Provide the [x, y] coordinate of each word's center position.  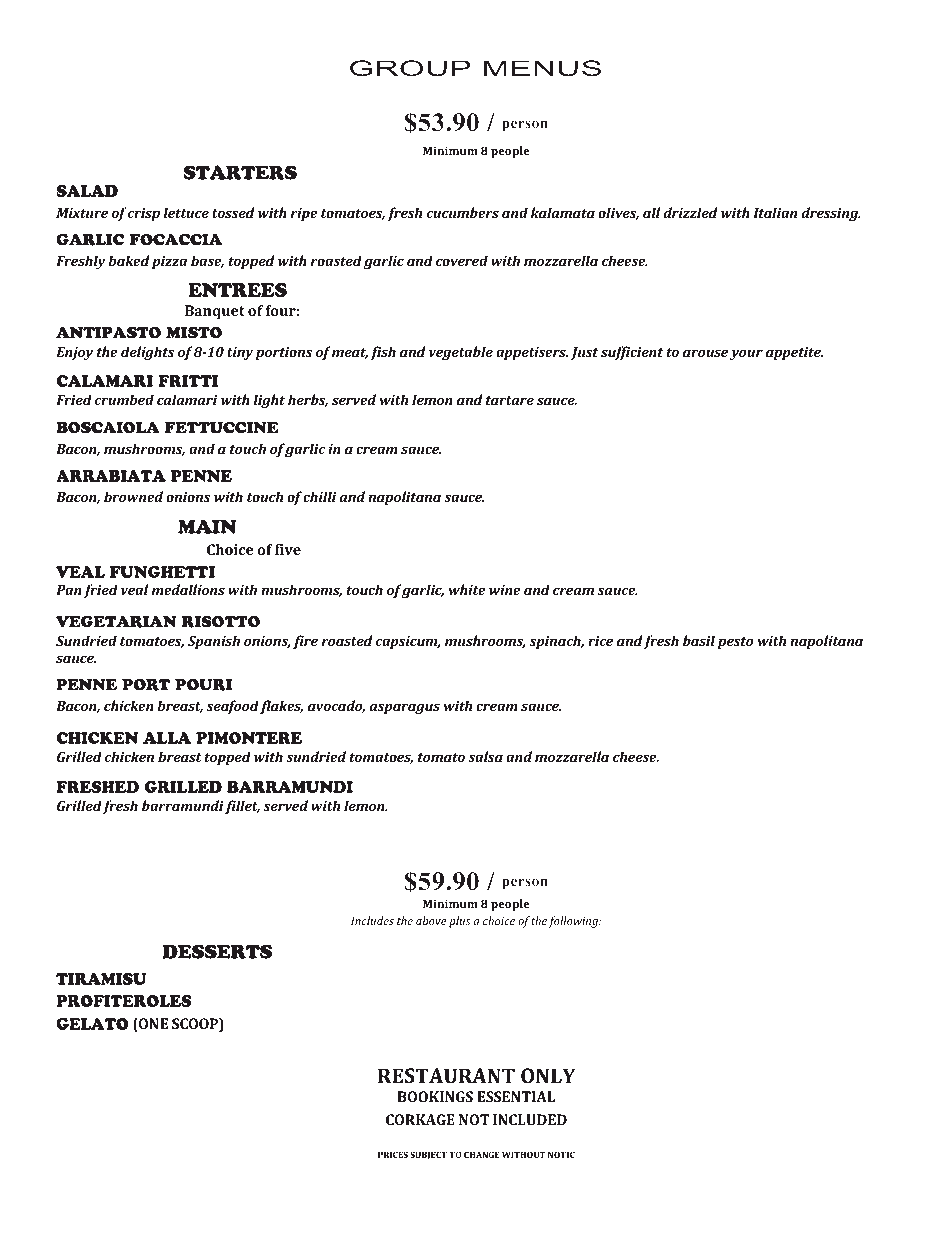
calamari [187, 399]
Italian [775, 212]
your [746, 354]
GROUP [410, 68]
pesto [736, 643]
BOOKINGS [435, 1096]
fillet [242, 807]
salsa [485, 756]
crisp [144, 214]
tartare [510, 400]
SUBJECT [428, 1155]
